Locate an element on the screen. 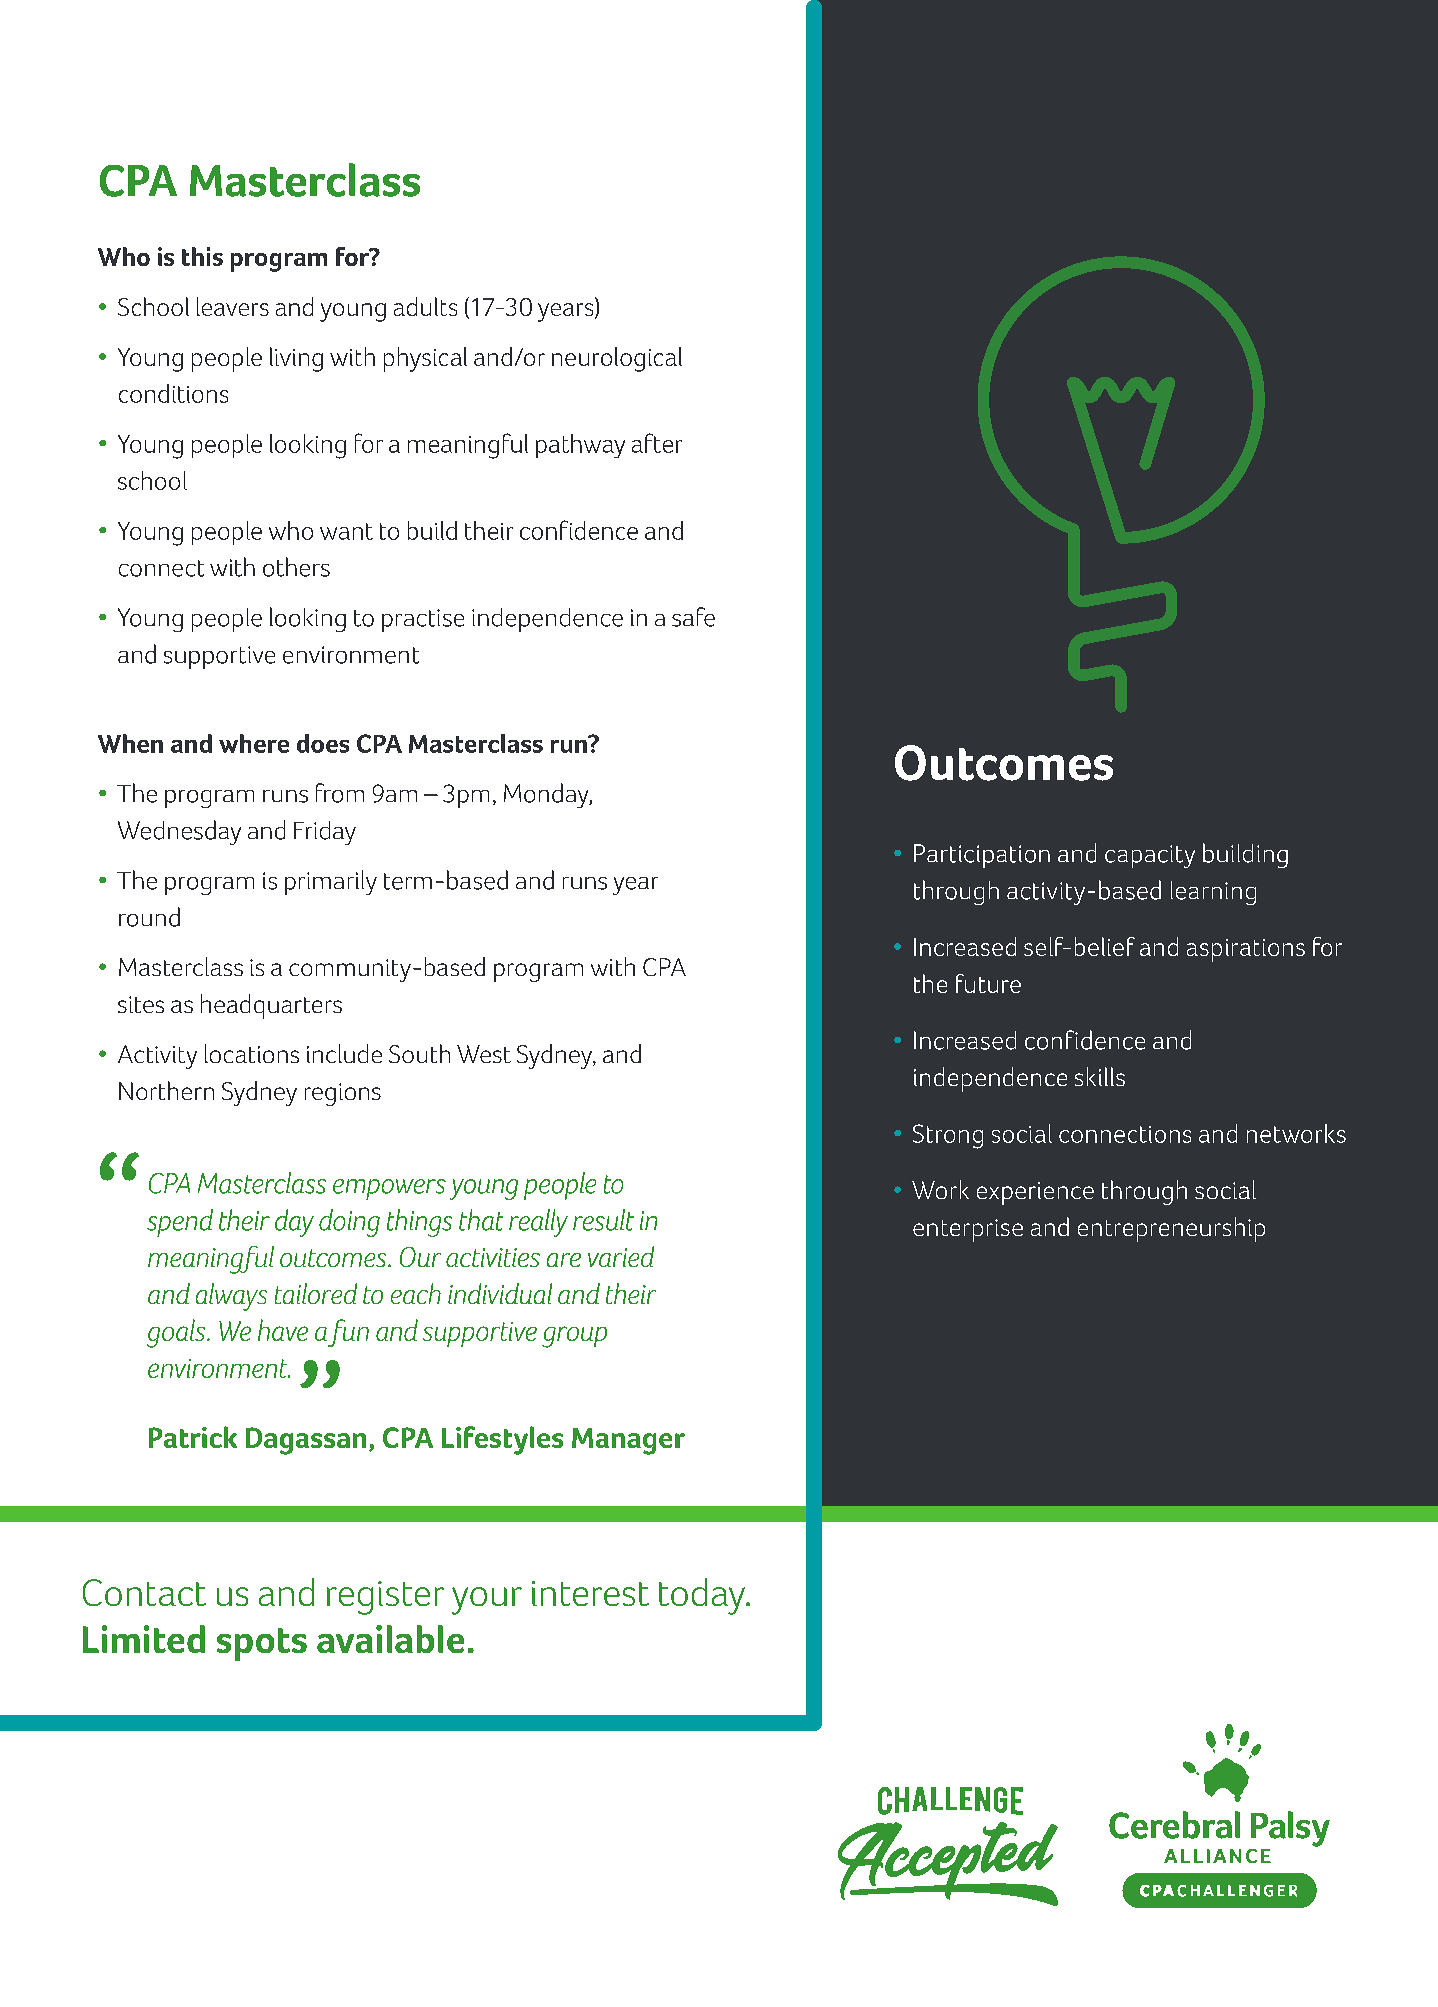 The height and width of the screenshot is (2007, 1438). after is located at coordinates (657, 443).
